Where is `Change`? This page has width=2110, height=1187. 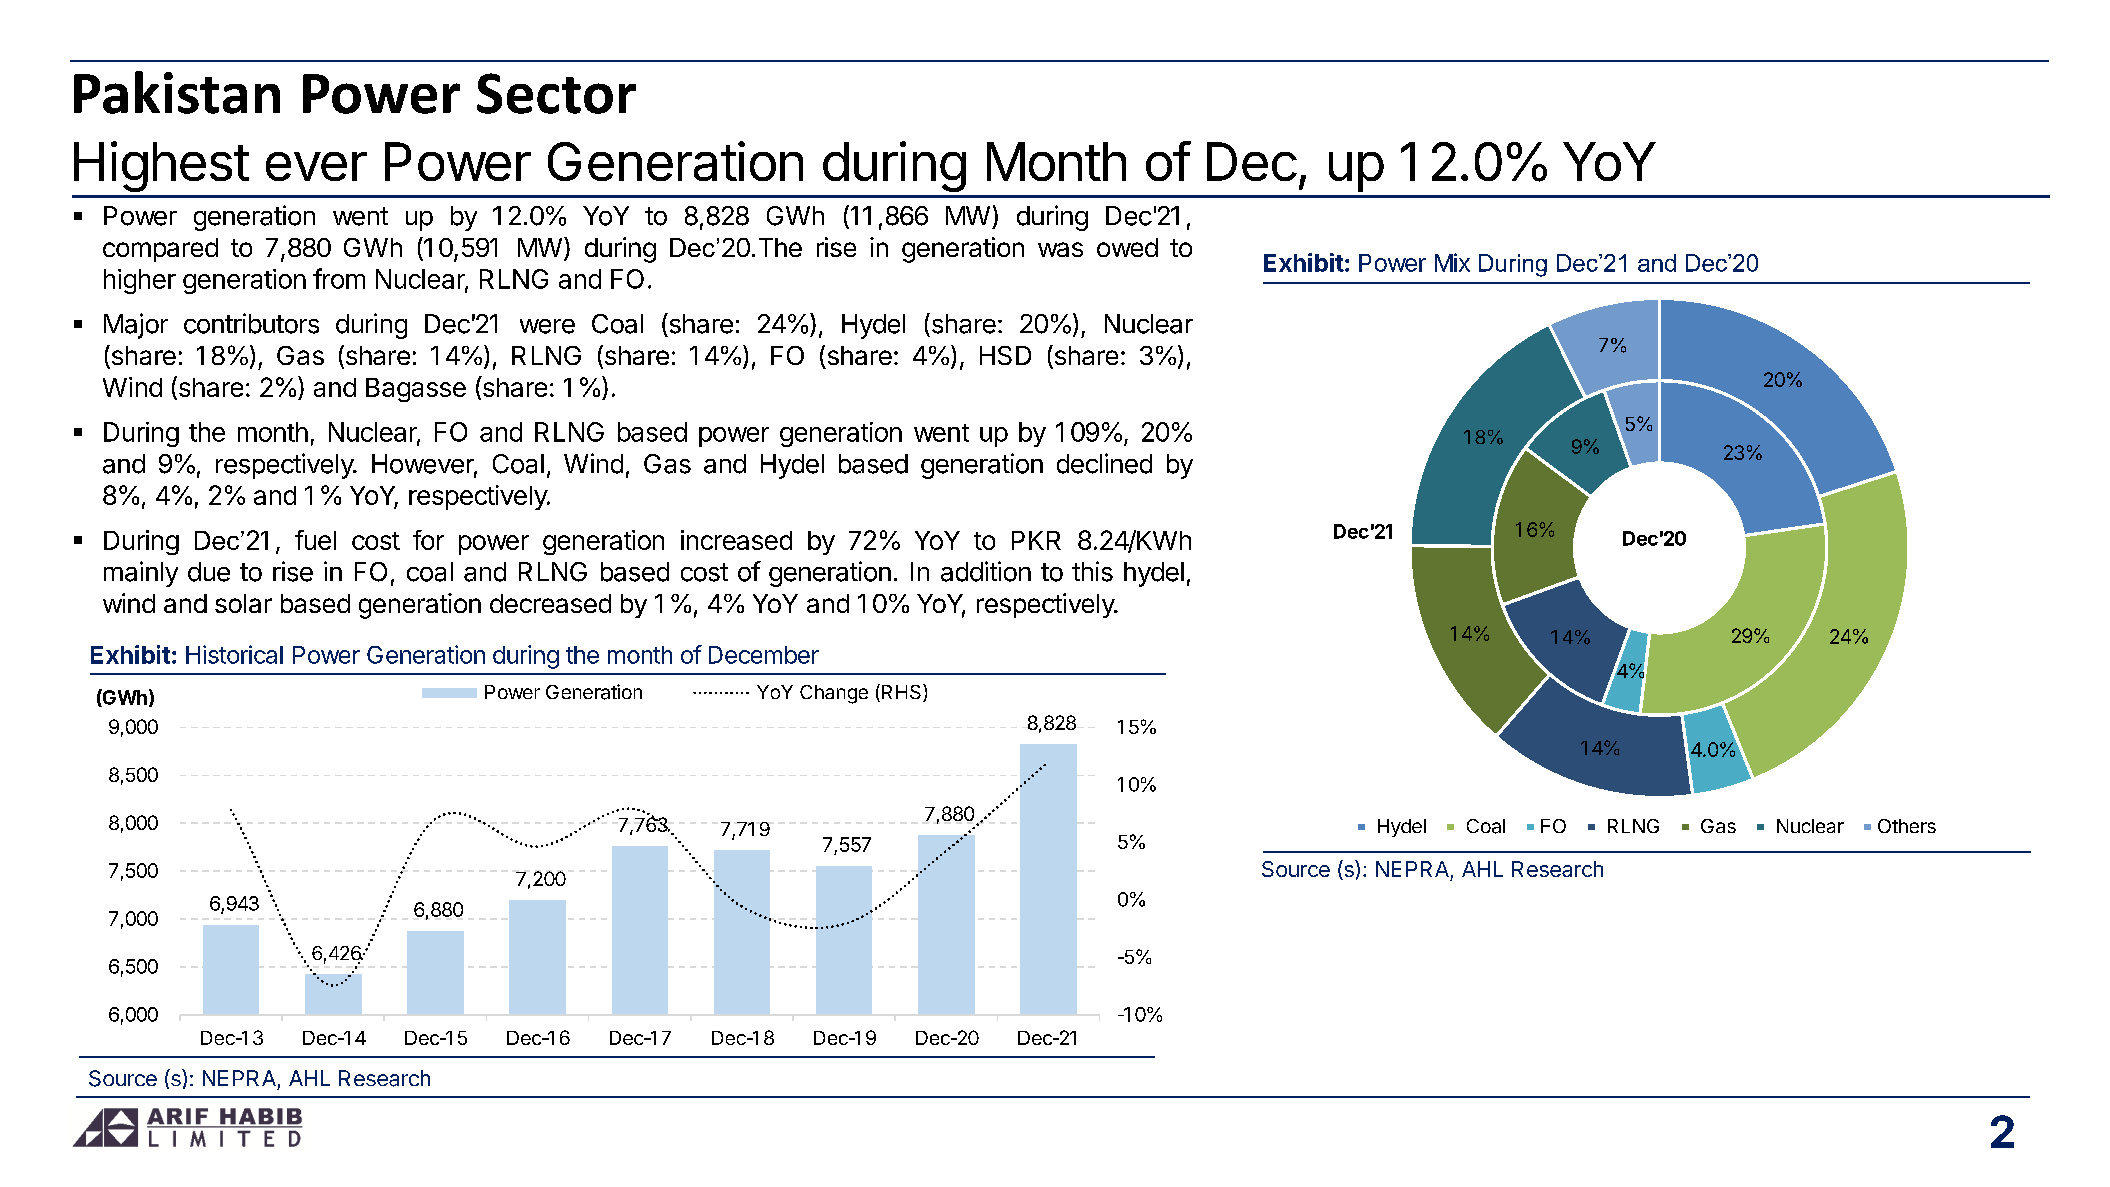
Change is located at coordinates (834, 694).
